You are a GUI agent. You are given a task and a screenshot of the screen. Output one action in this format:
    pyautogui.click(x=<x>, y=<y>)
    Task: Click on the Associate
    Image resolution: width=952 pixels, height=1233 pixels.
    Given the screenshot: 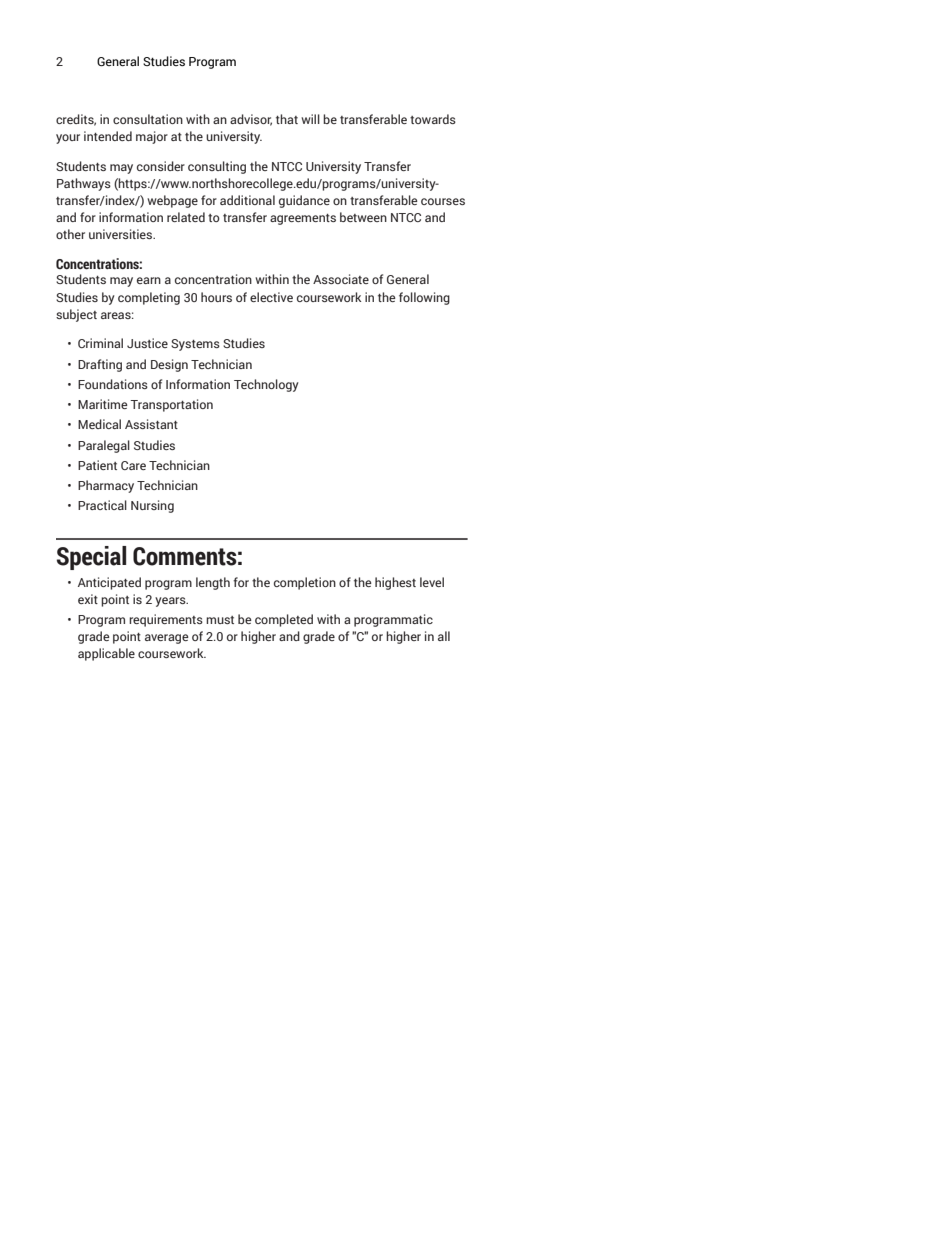 What is the action you would take?
    pyautogui.click(x=341, y=279)
